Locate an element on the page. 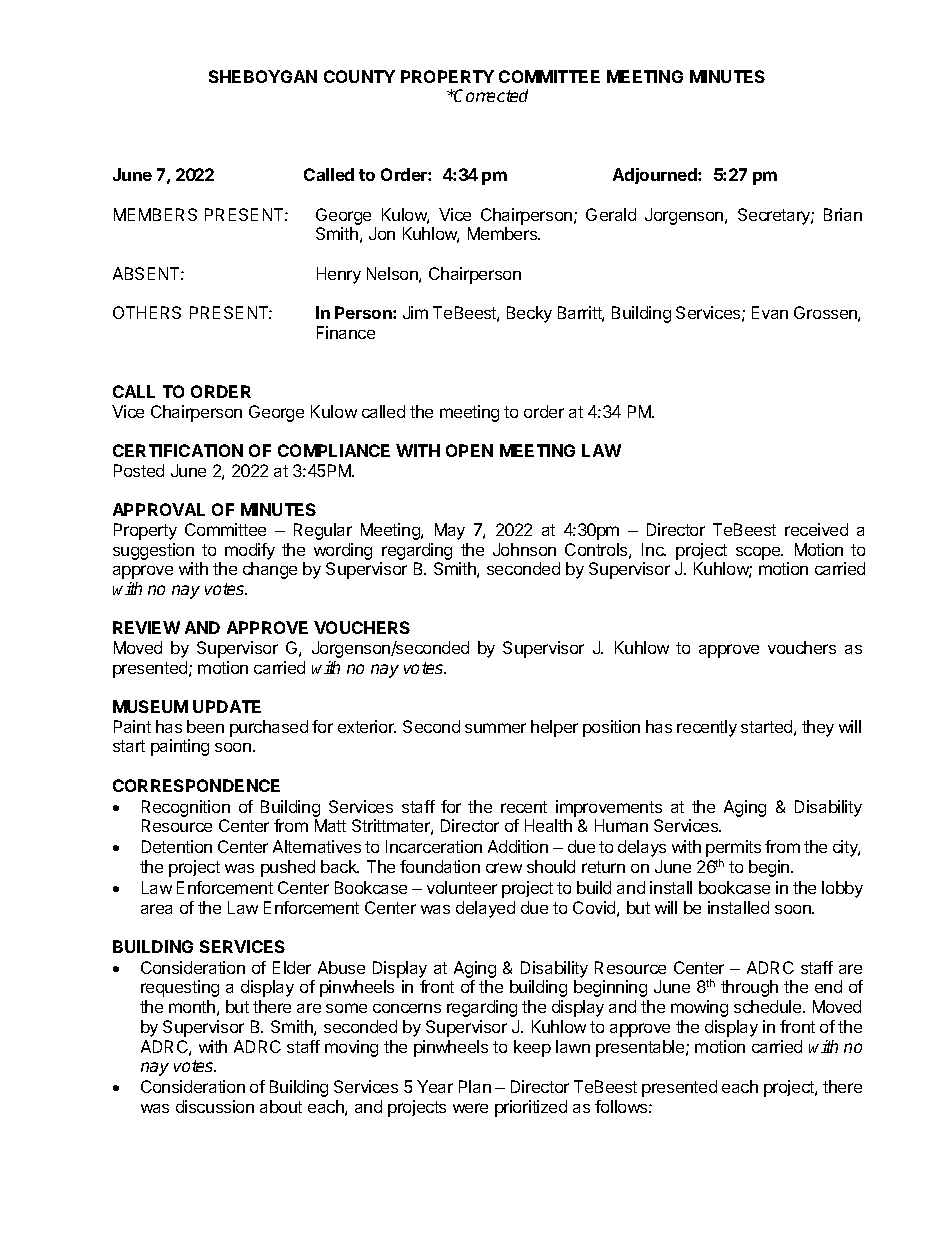 The height and width of the page is (1233, 952). Johnson is located at coordinates (524, 549).
